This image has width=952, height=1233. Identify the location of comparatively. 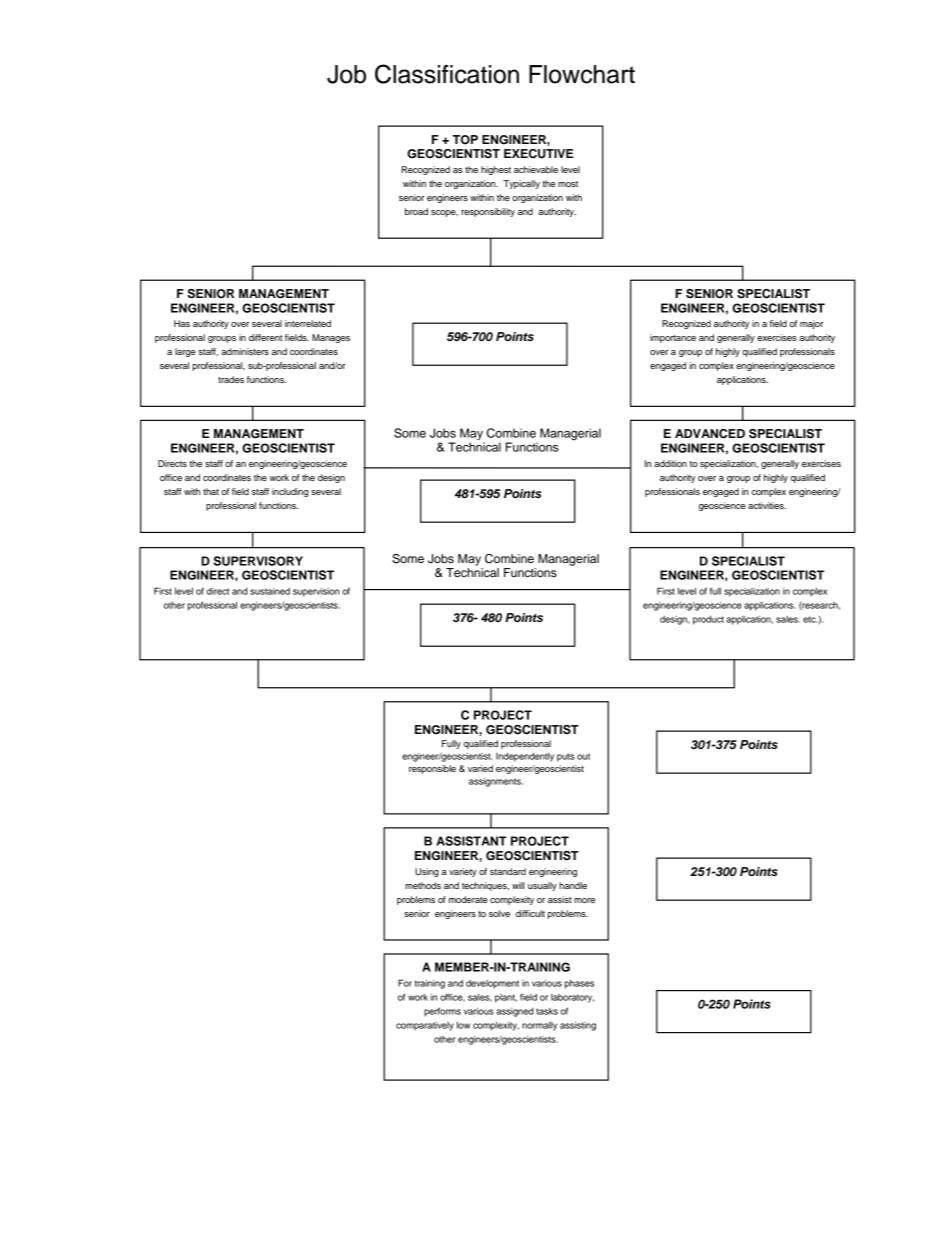
(425, 1026).
